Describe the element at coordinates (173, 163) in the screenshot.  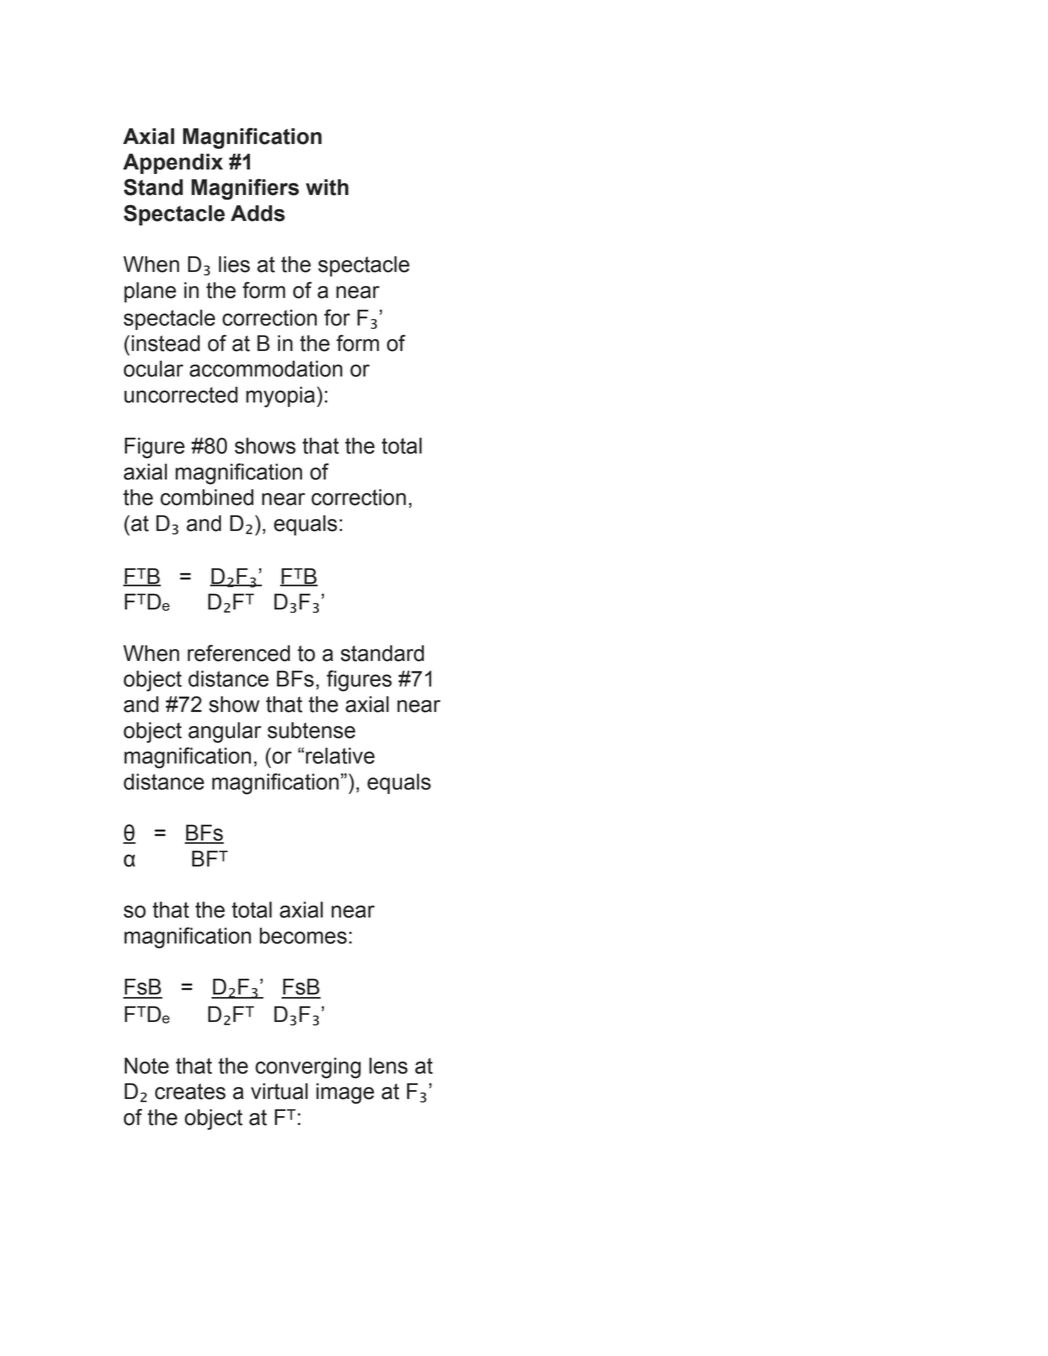
I see `Appendix` at that location.
